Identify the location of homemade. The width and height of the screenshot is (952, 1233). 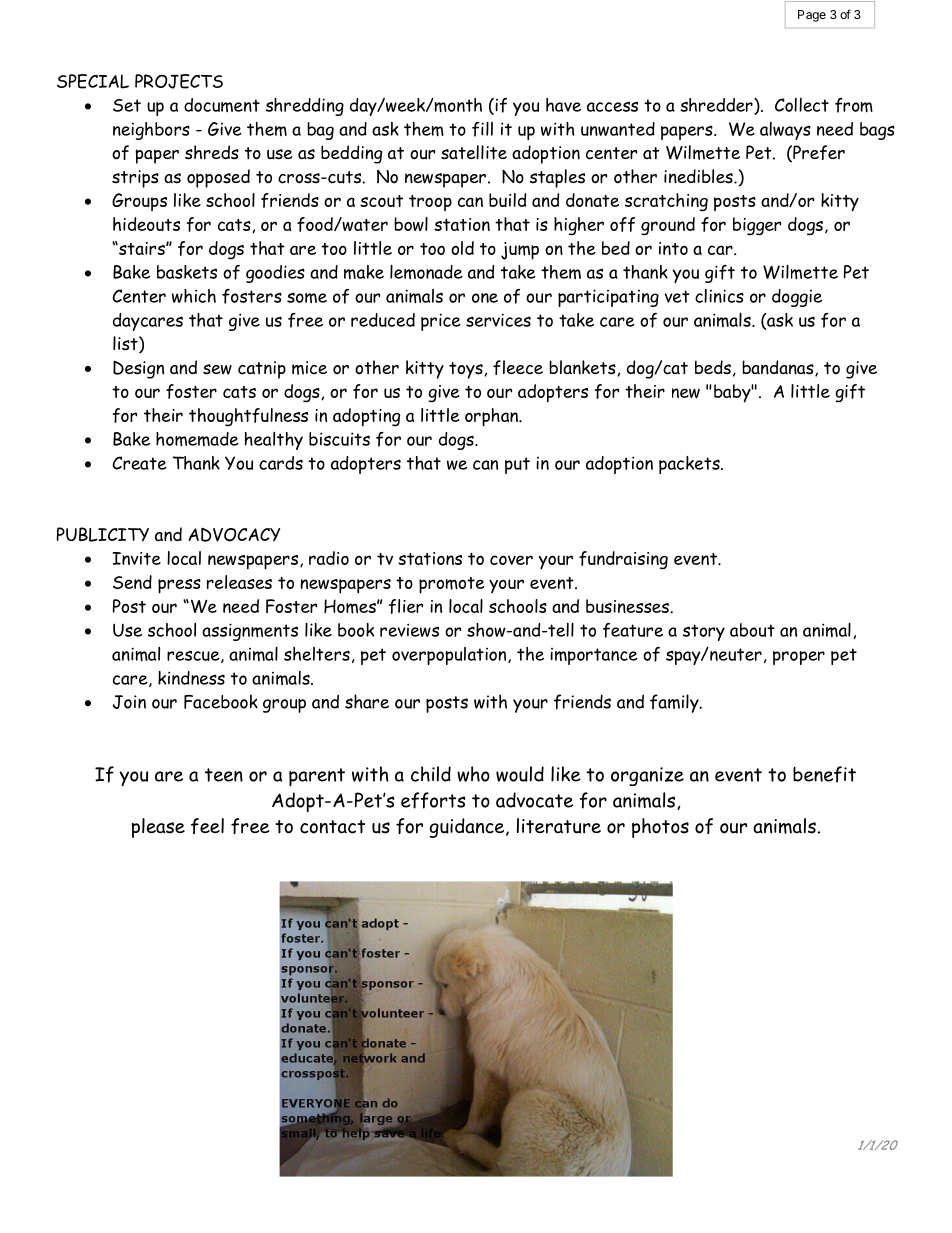
(197, 439).
